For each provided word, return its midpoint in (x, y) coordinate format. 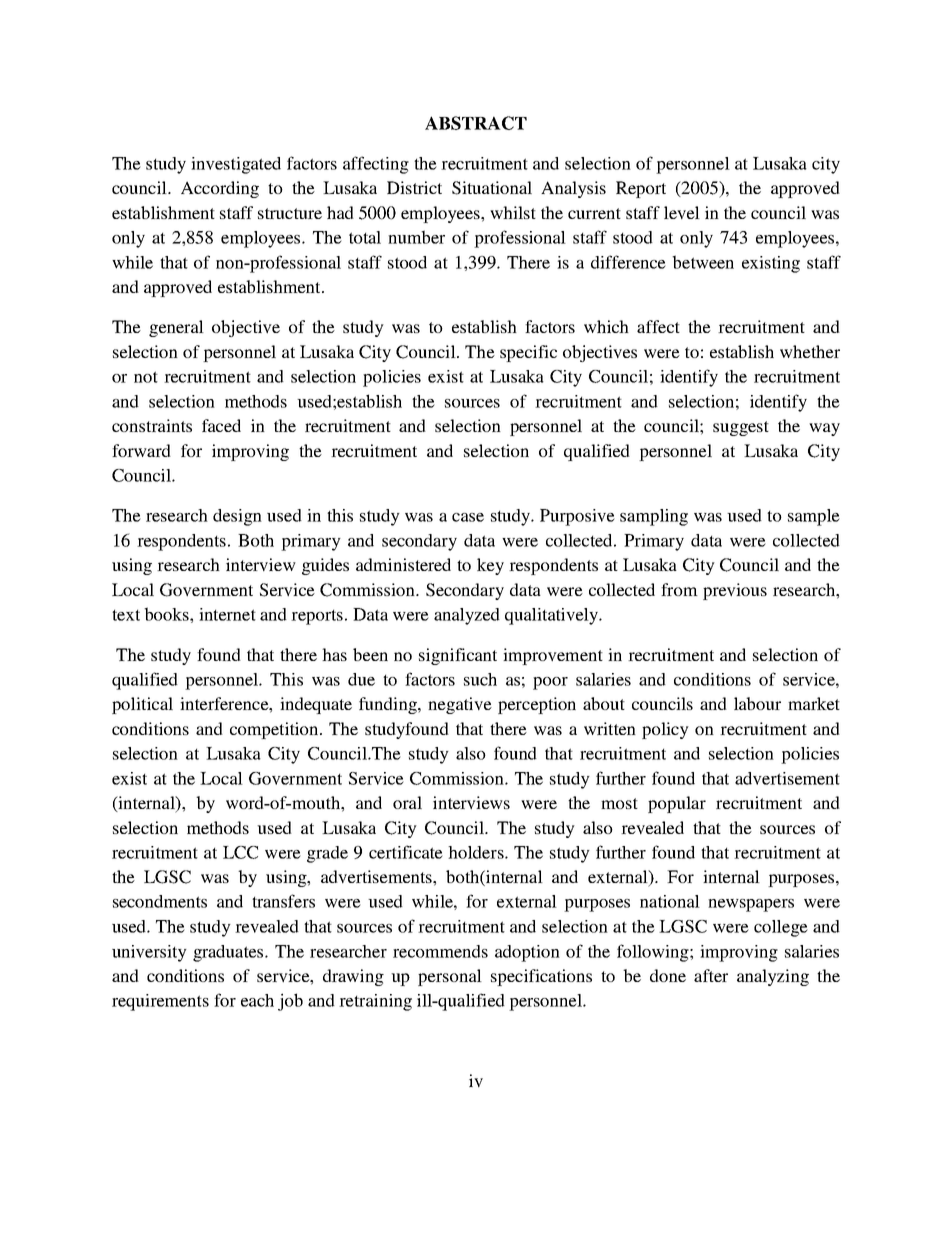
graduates (229, 953)
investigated (236, 165)
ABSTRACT (476, 123)
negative (460, 705)
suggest (741, 428)
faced (221, 425)
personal (450, 977)
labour (757, 703)
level (682, 212)
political (142, 705)
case (468, 517)
